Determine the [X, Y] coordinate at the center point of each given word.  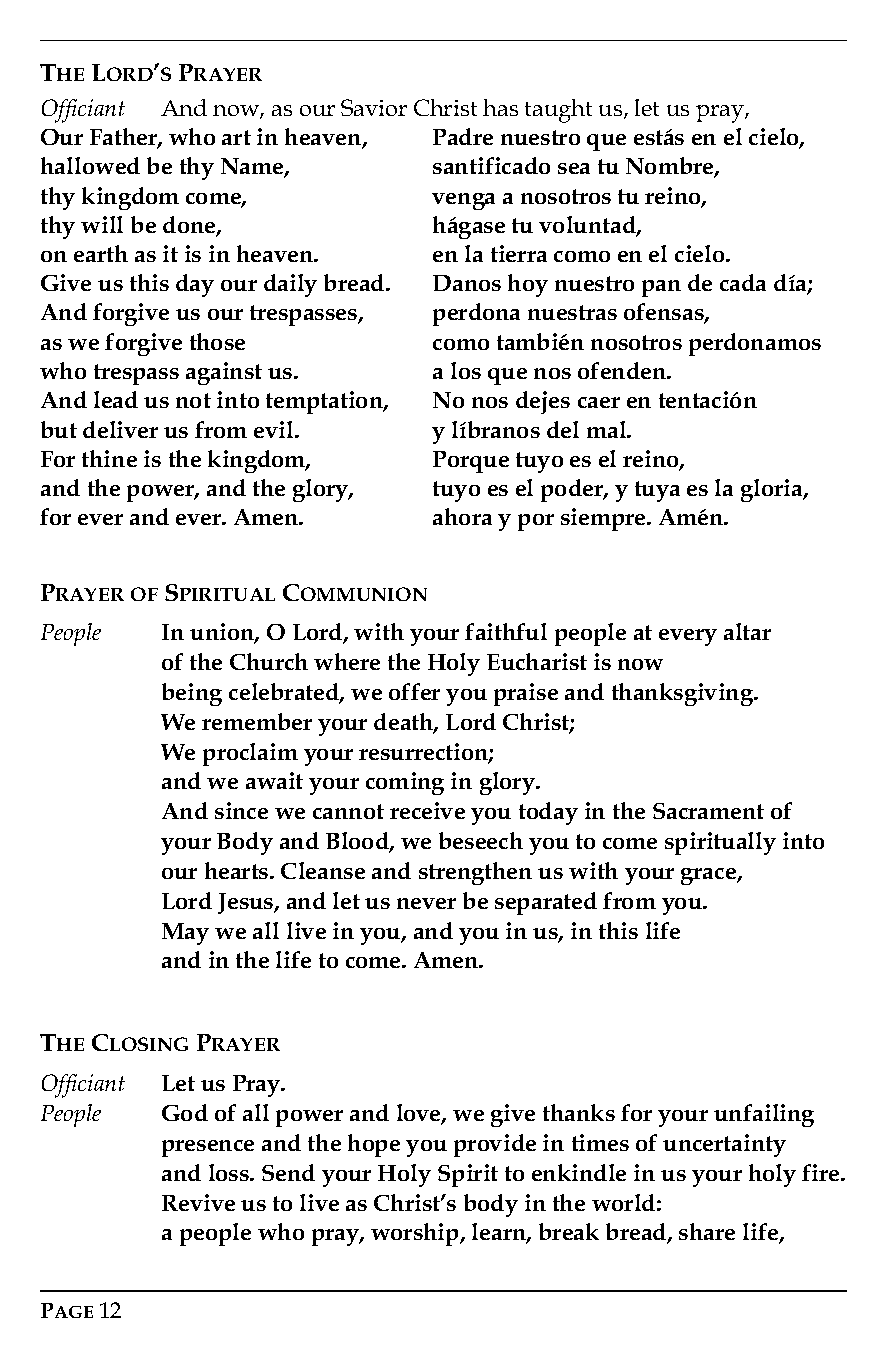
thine [109, 458]
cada [743, 282]
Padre [463, 136]
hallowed [90, 165]
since [241, 810]
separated [546, 903]
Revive [198, 1202]
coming [405, 783]
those [217, 341]
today [548, 813]
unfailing [764, 1115]
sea [574, 168]
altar [747, 631]
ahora [462, 516]
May [185, 934]
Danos [467, 283]
